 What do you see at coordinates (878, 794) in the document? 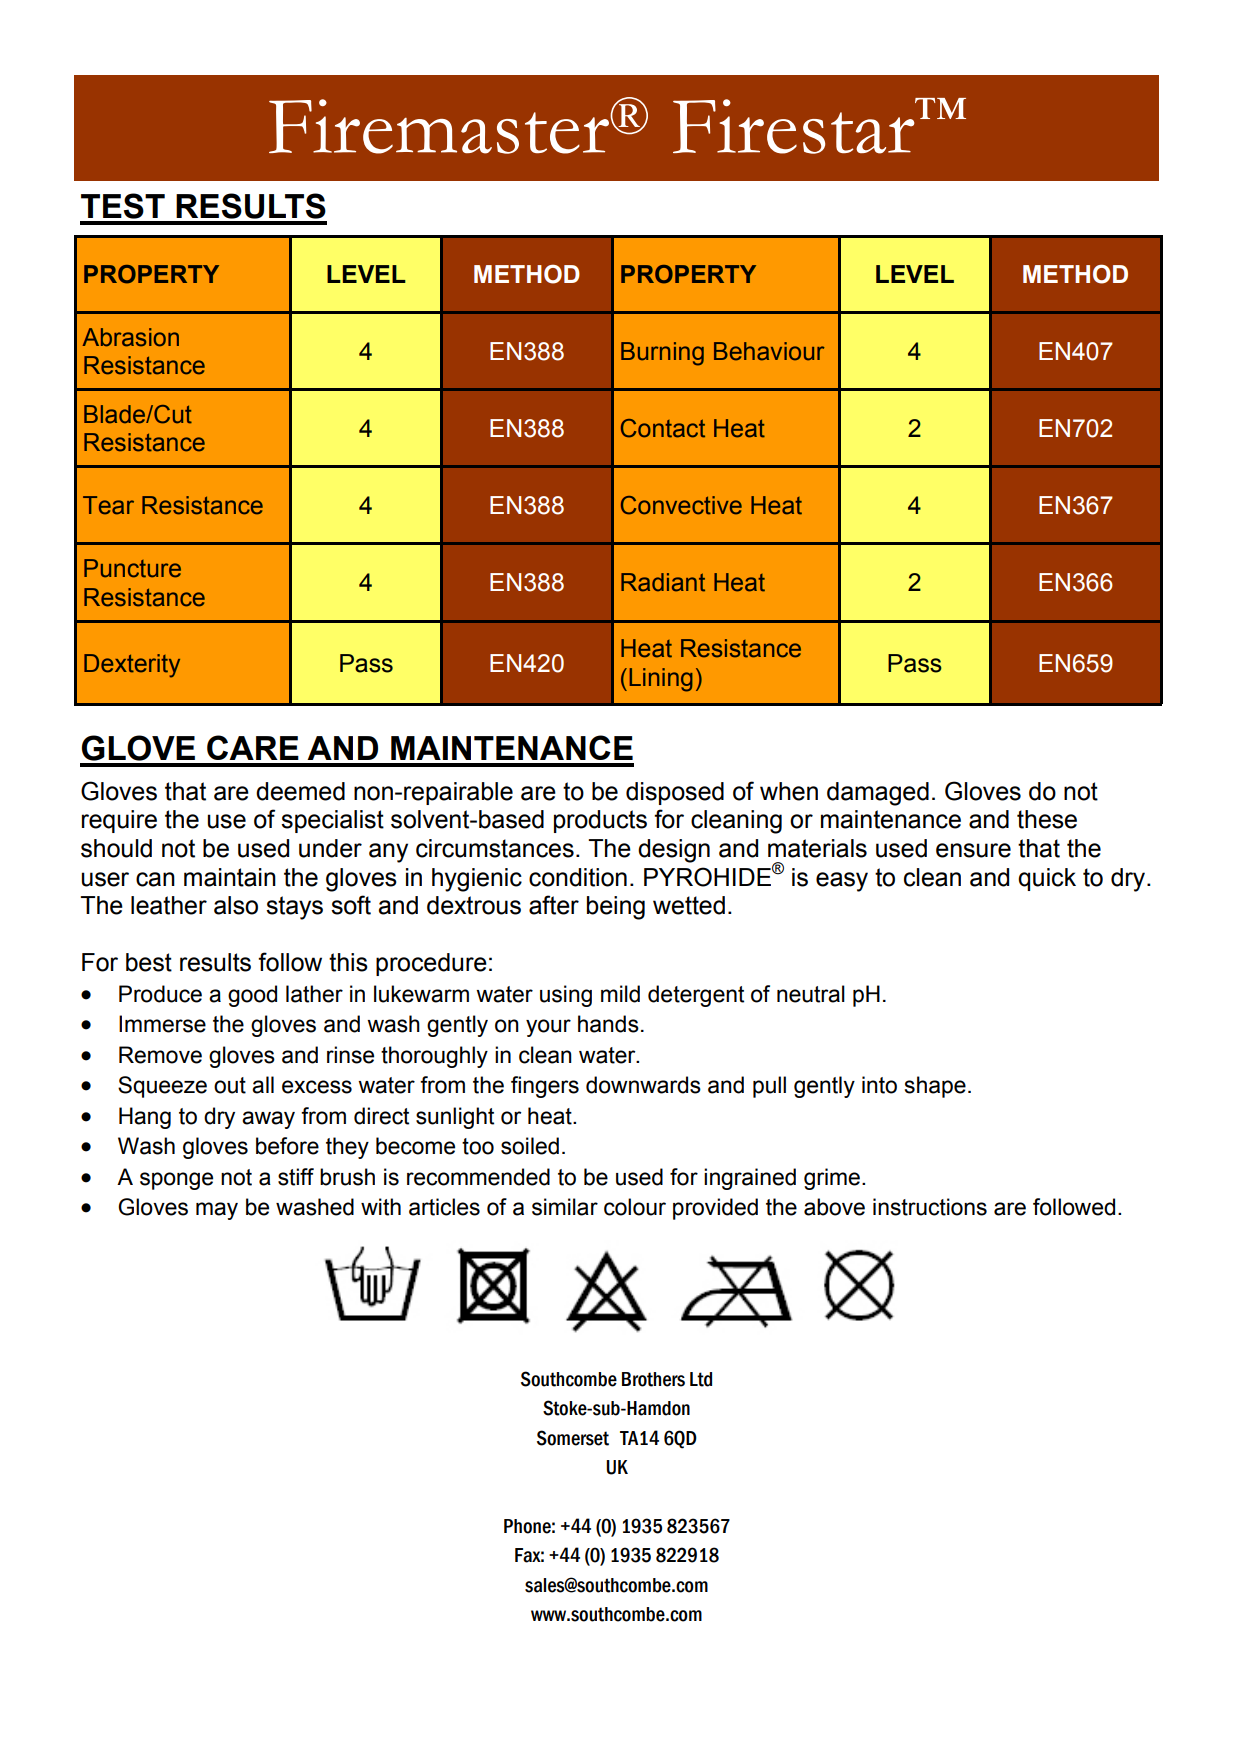
I see `damaged` at bounding box center [878, 794].
